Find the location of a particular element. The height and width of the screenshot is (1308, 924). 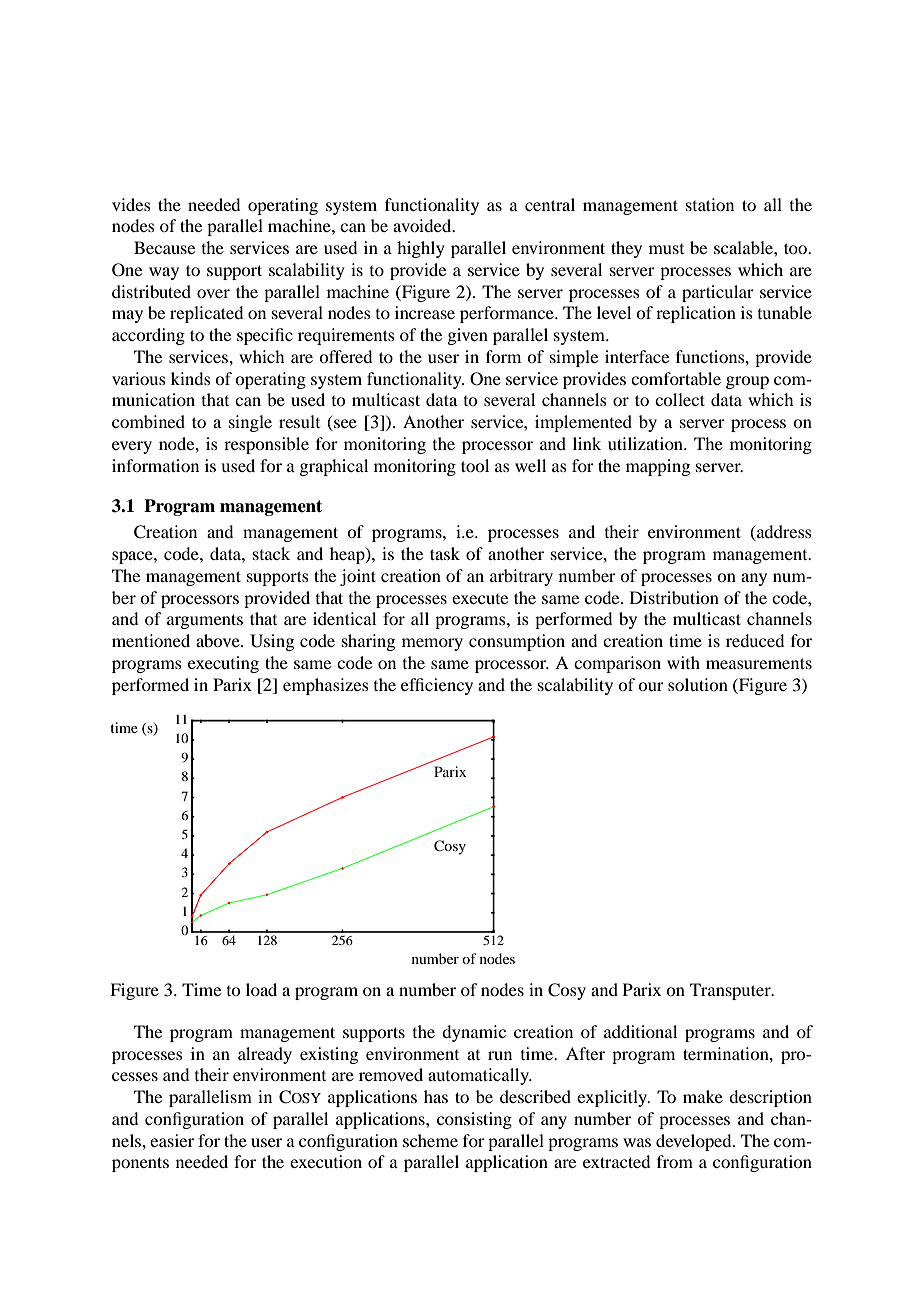

executing is located at coordinates (223, 664).
